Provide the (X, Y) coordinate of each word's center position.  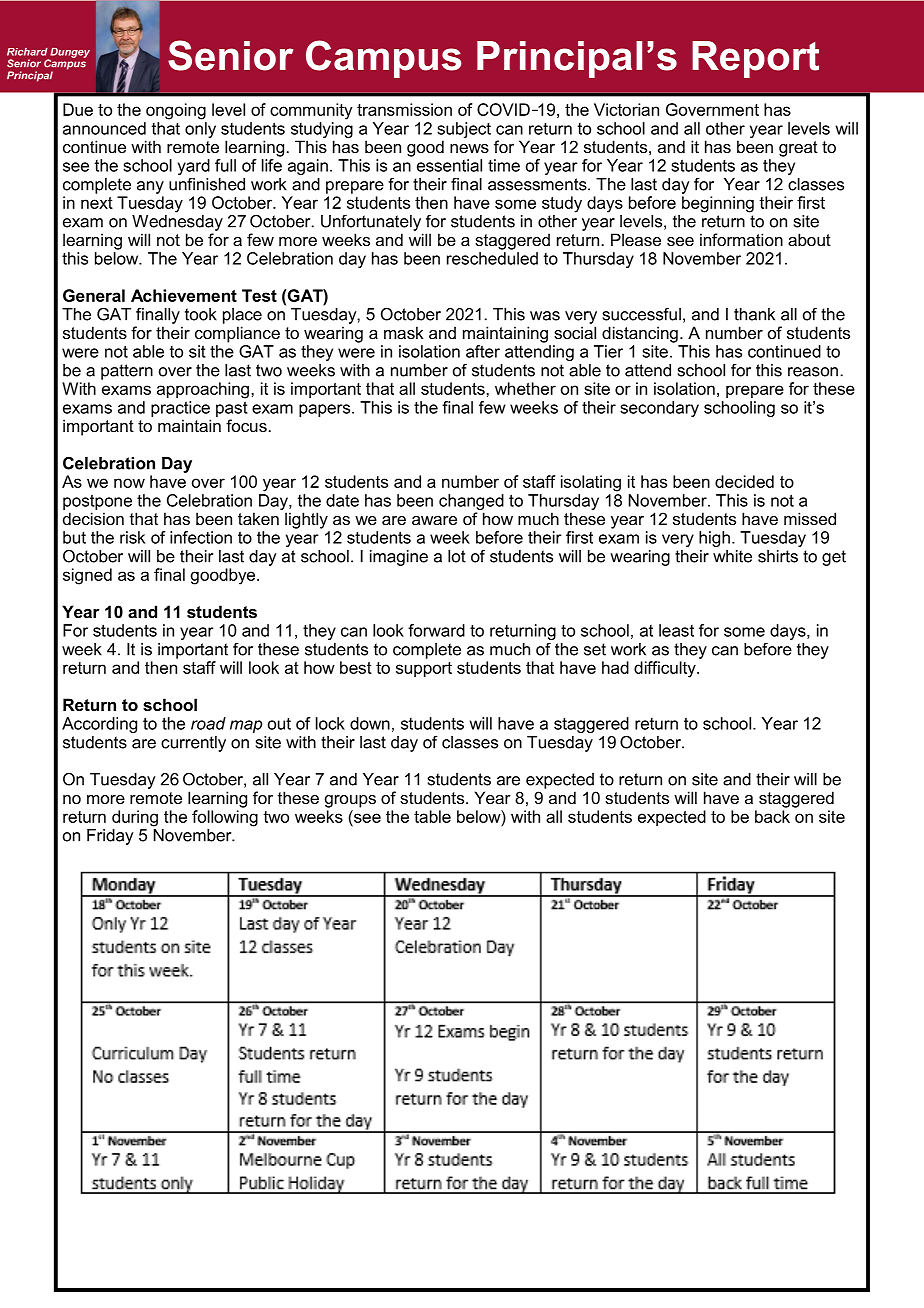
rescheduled (492, 258)
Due (78, 109)
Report (755, 59)
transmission (404, 109)
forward (436, 630)
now (129, 483)
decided (744, 481)
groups (350, 801)
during (135, 818)
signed (87, 576)
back (772, 816)
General (94, 295)
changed (471, 502)
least (676, 630)
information (741, 239)
